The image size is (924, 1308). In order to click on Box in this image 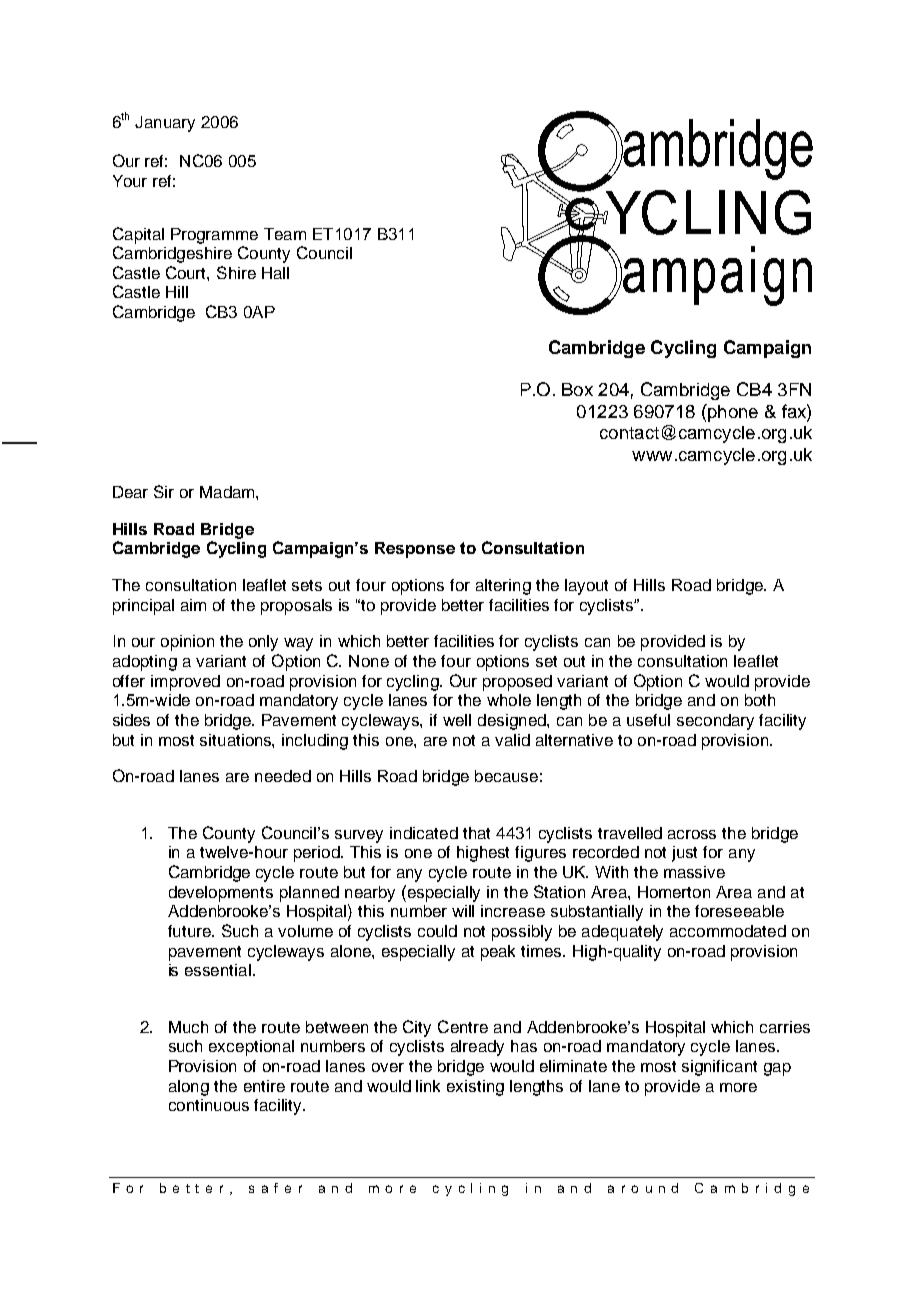, I will do `click(577, 389)`.
